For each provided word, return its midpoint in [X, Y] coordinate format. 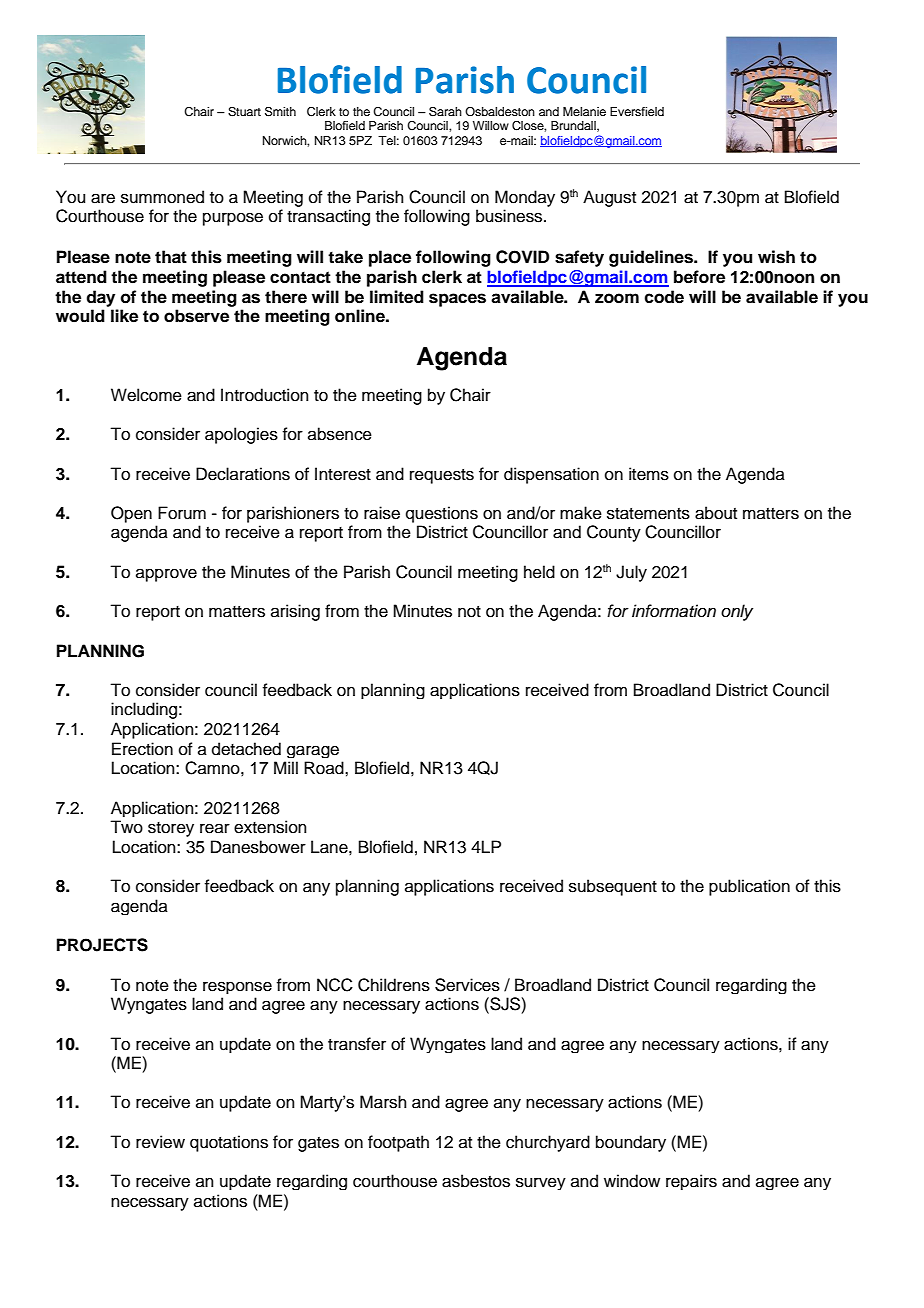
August [609, 198]
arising [295, 612]
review [160, 1142]
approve [166, 575]
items [649, 474]
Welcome [146, 395]
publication [749, 887]
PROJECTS [102, 945]
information [674, 611]
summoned [162, 197]
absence [340, 434]
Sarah [445, 112]
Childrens [394, 985]
